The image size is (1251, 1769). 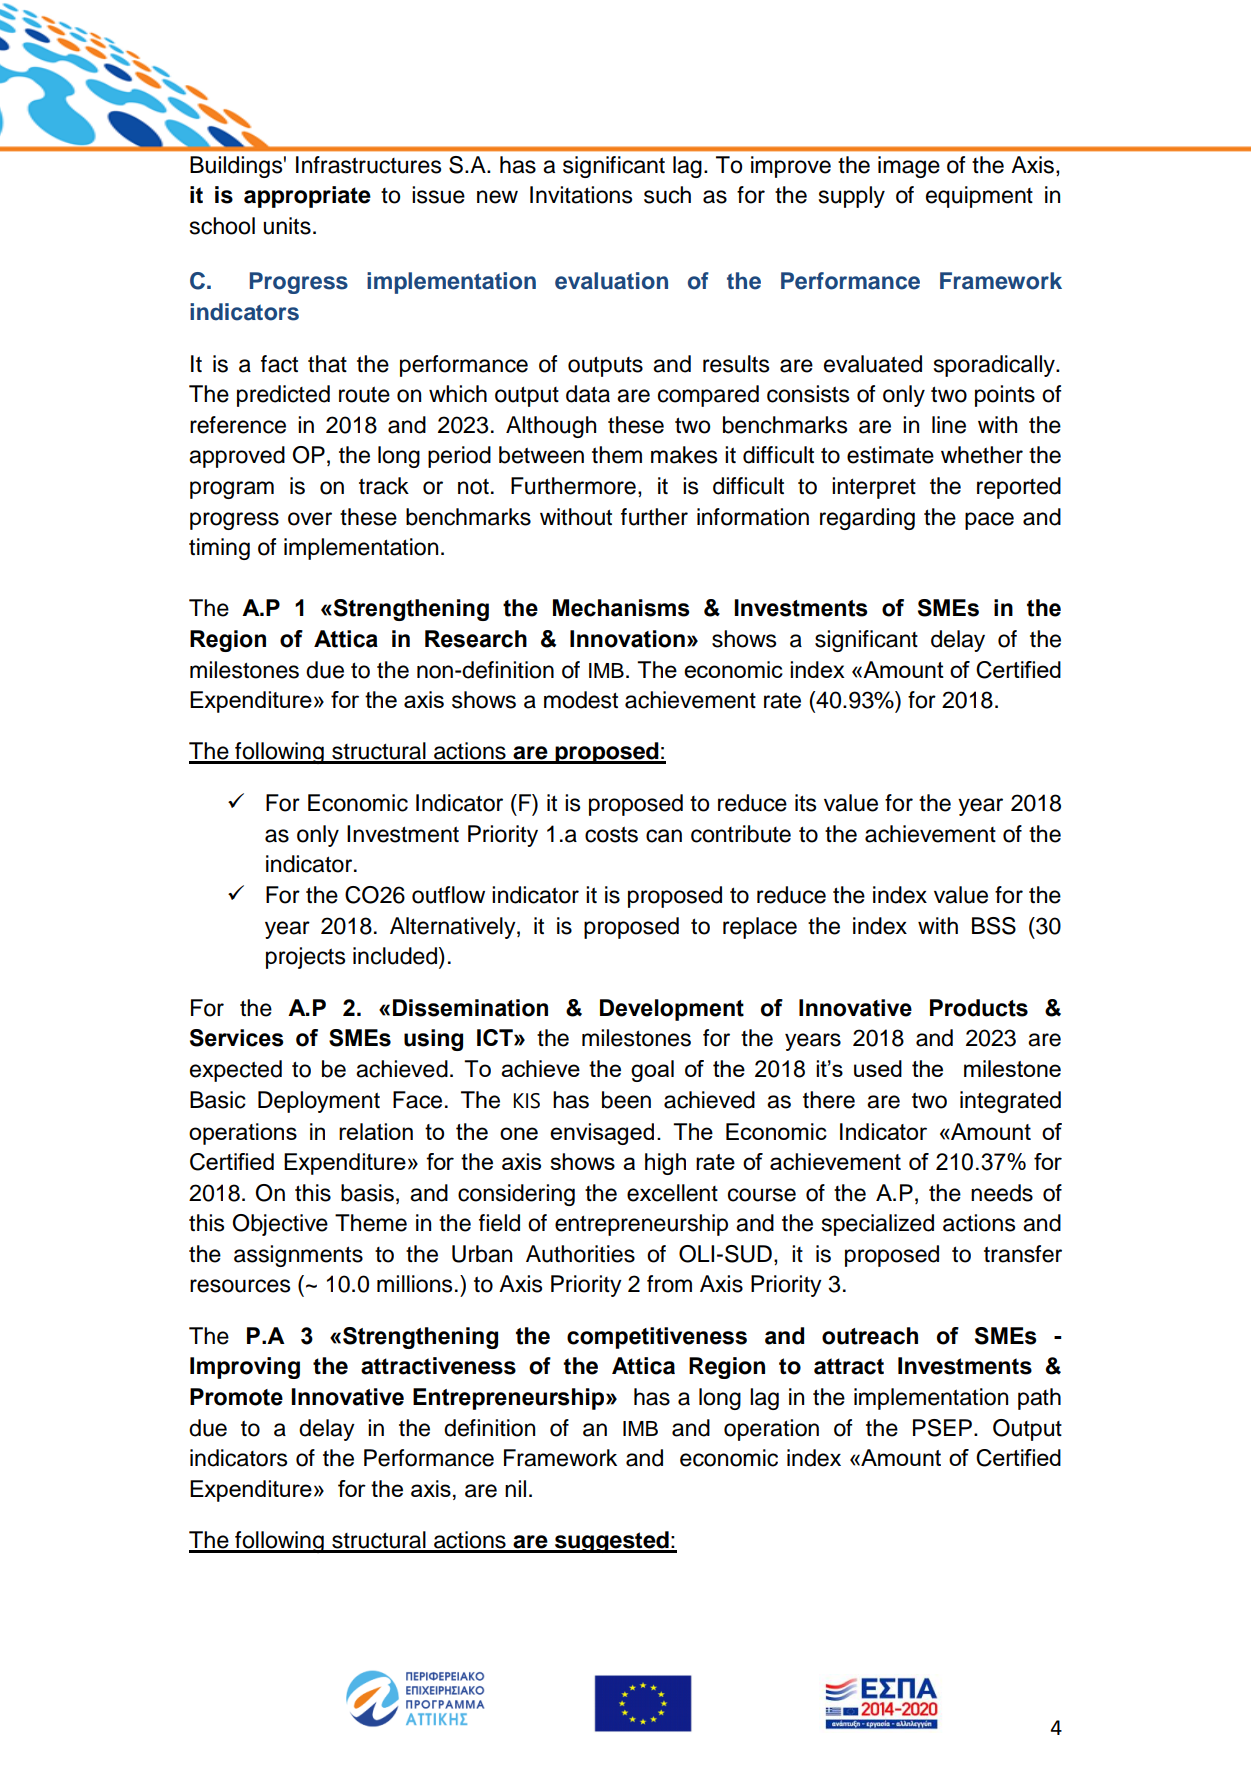 What do you see at coordinates (627, 639) in the image?
I see `Innovation` at bounding box center [627, 639].
